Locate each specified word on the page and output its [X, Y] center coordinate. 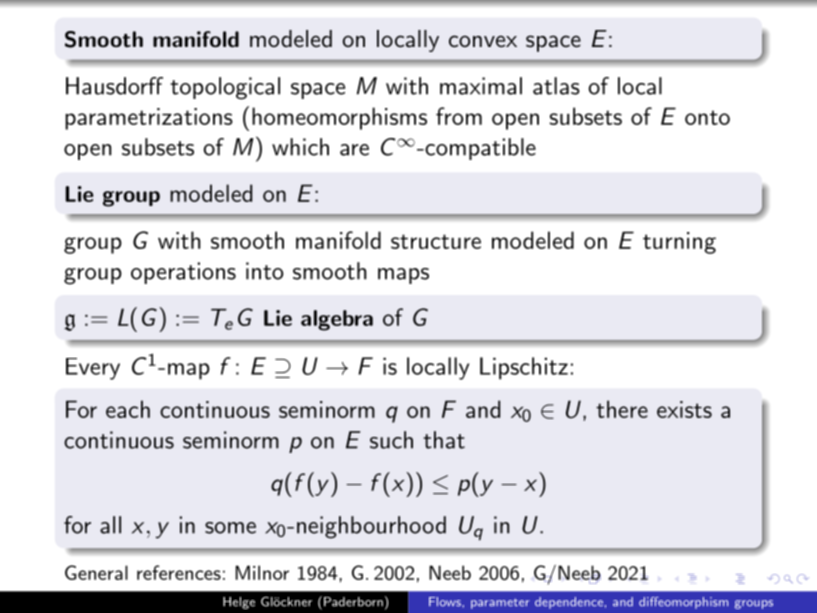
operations [183, 273]
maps [403, 276]
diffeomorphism [683, 603]
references [179, 572]
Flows [446, 602]
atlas [556, 86]
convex [483, 41]
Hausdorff [114, 86]
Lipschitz [524, 368]
